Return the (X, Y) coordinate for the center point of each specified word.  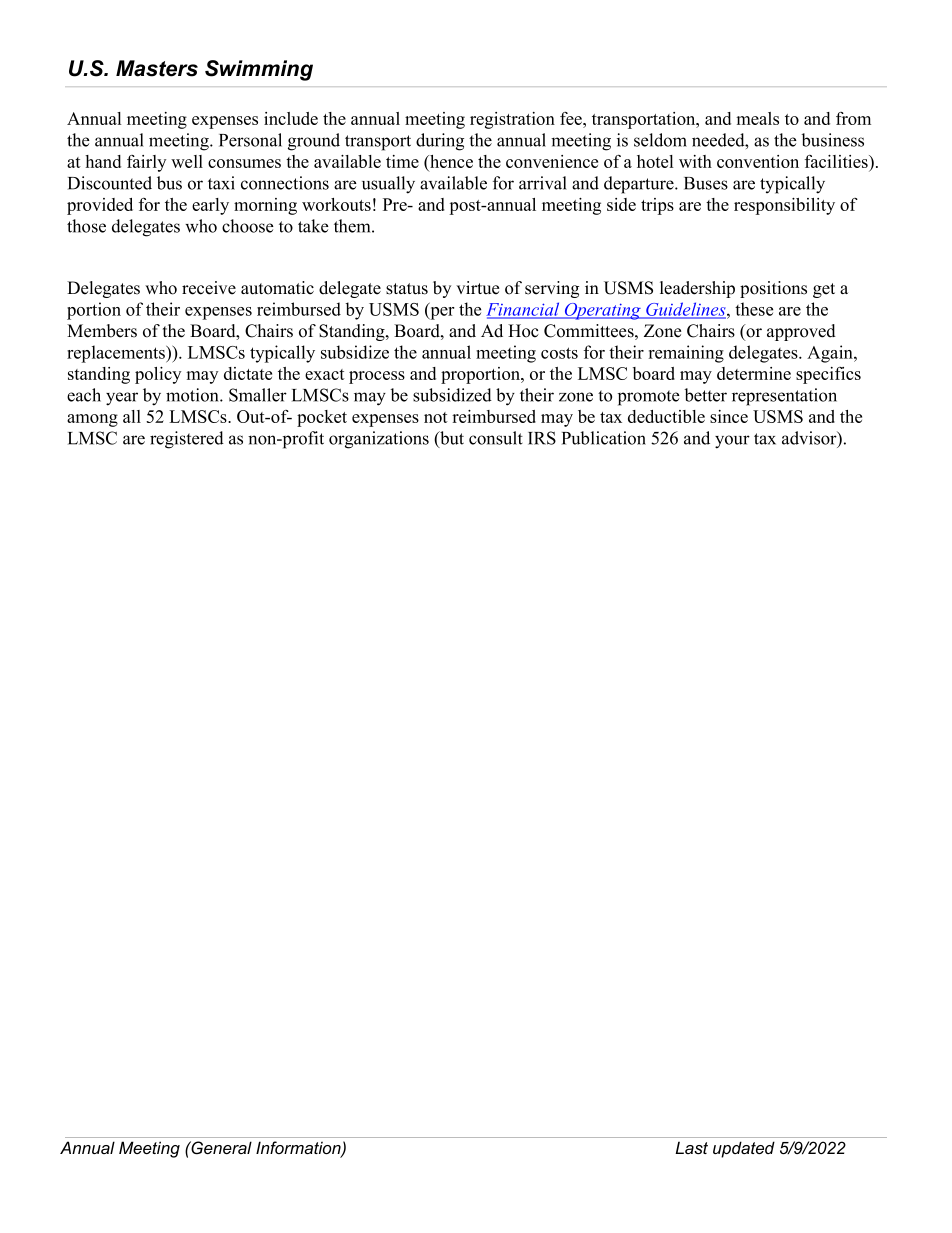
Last (691, 1147)
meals (757, 118)
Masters (157, 68)
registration (512, 120)
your (732, 442)
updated (744, 1149)
